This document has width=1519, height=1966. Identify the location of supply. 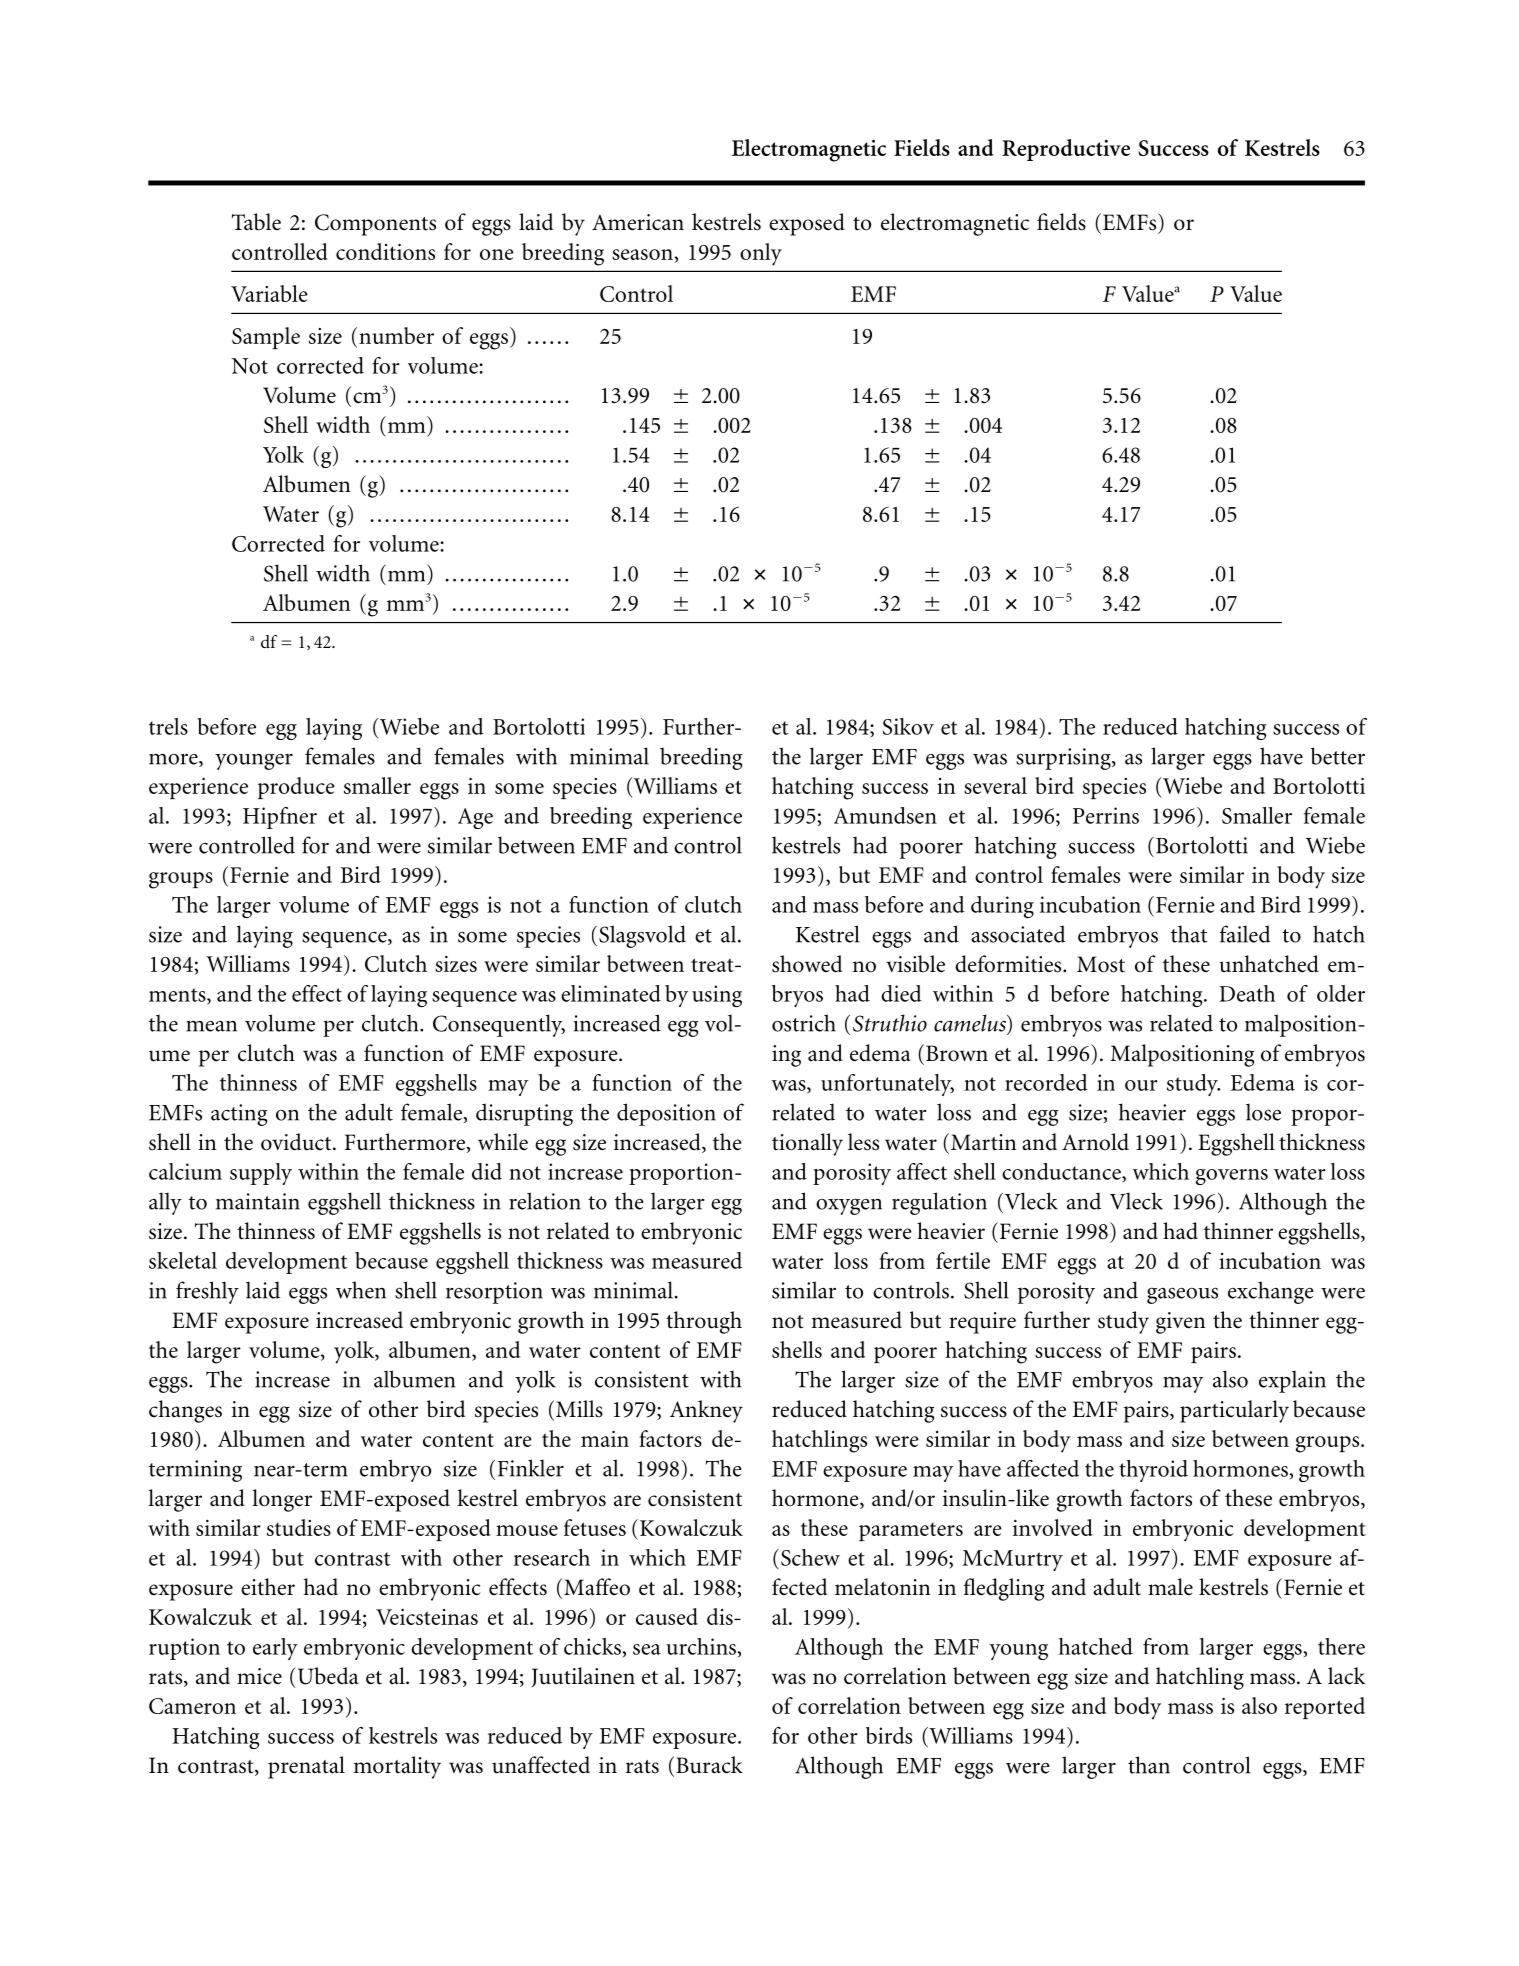
(261, 1174).
